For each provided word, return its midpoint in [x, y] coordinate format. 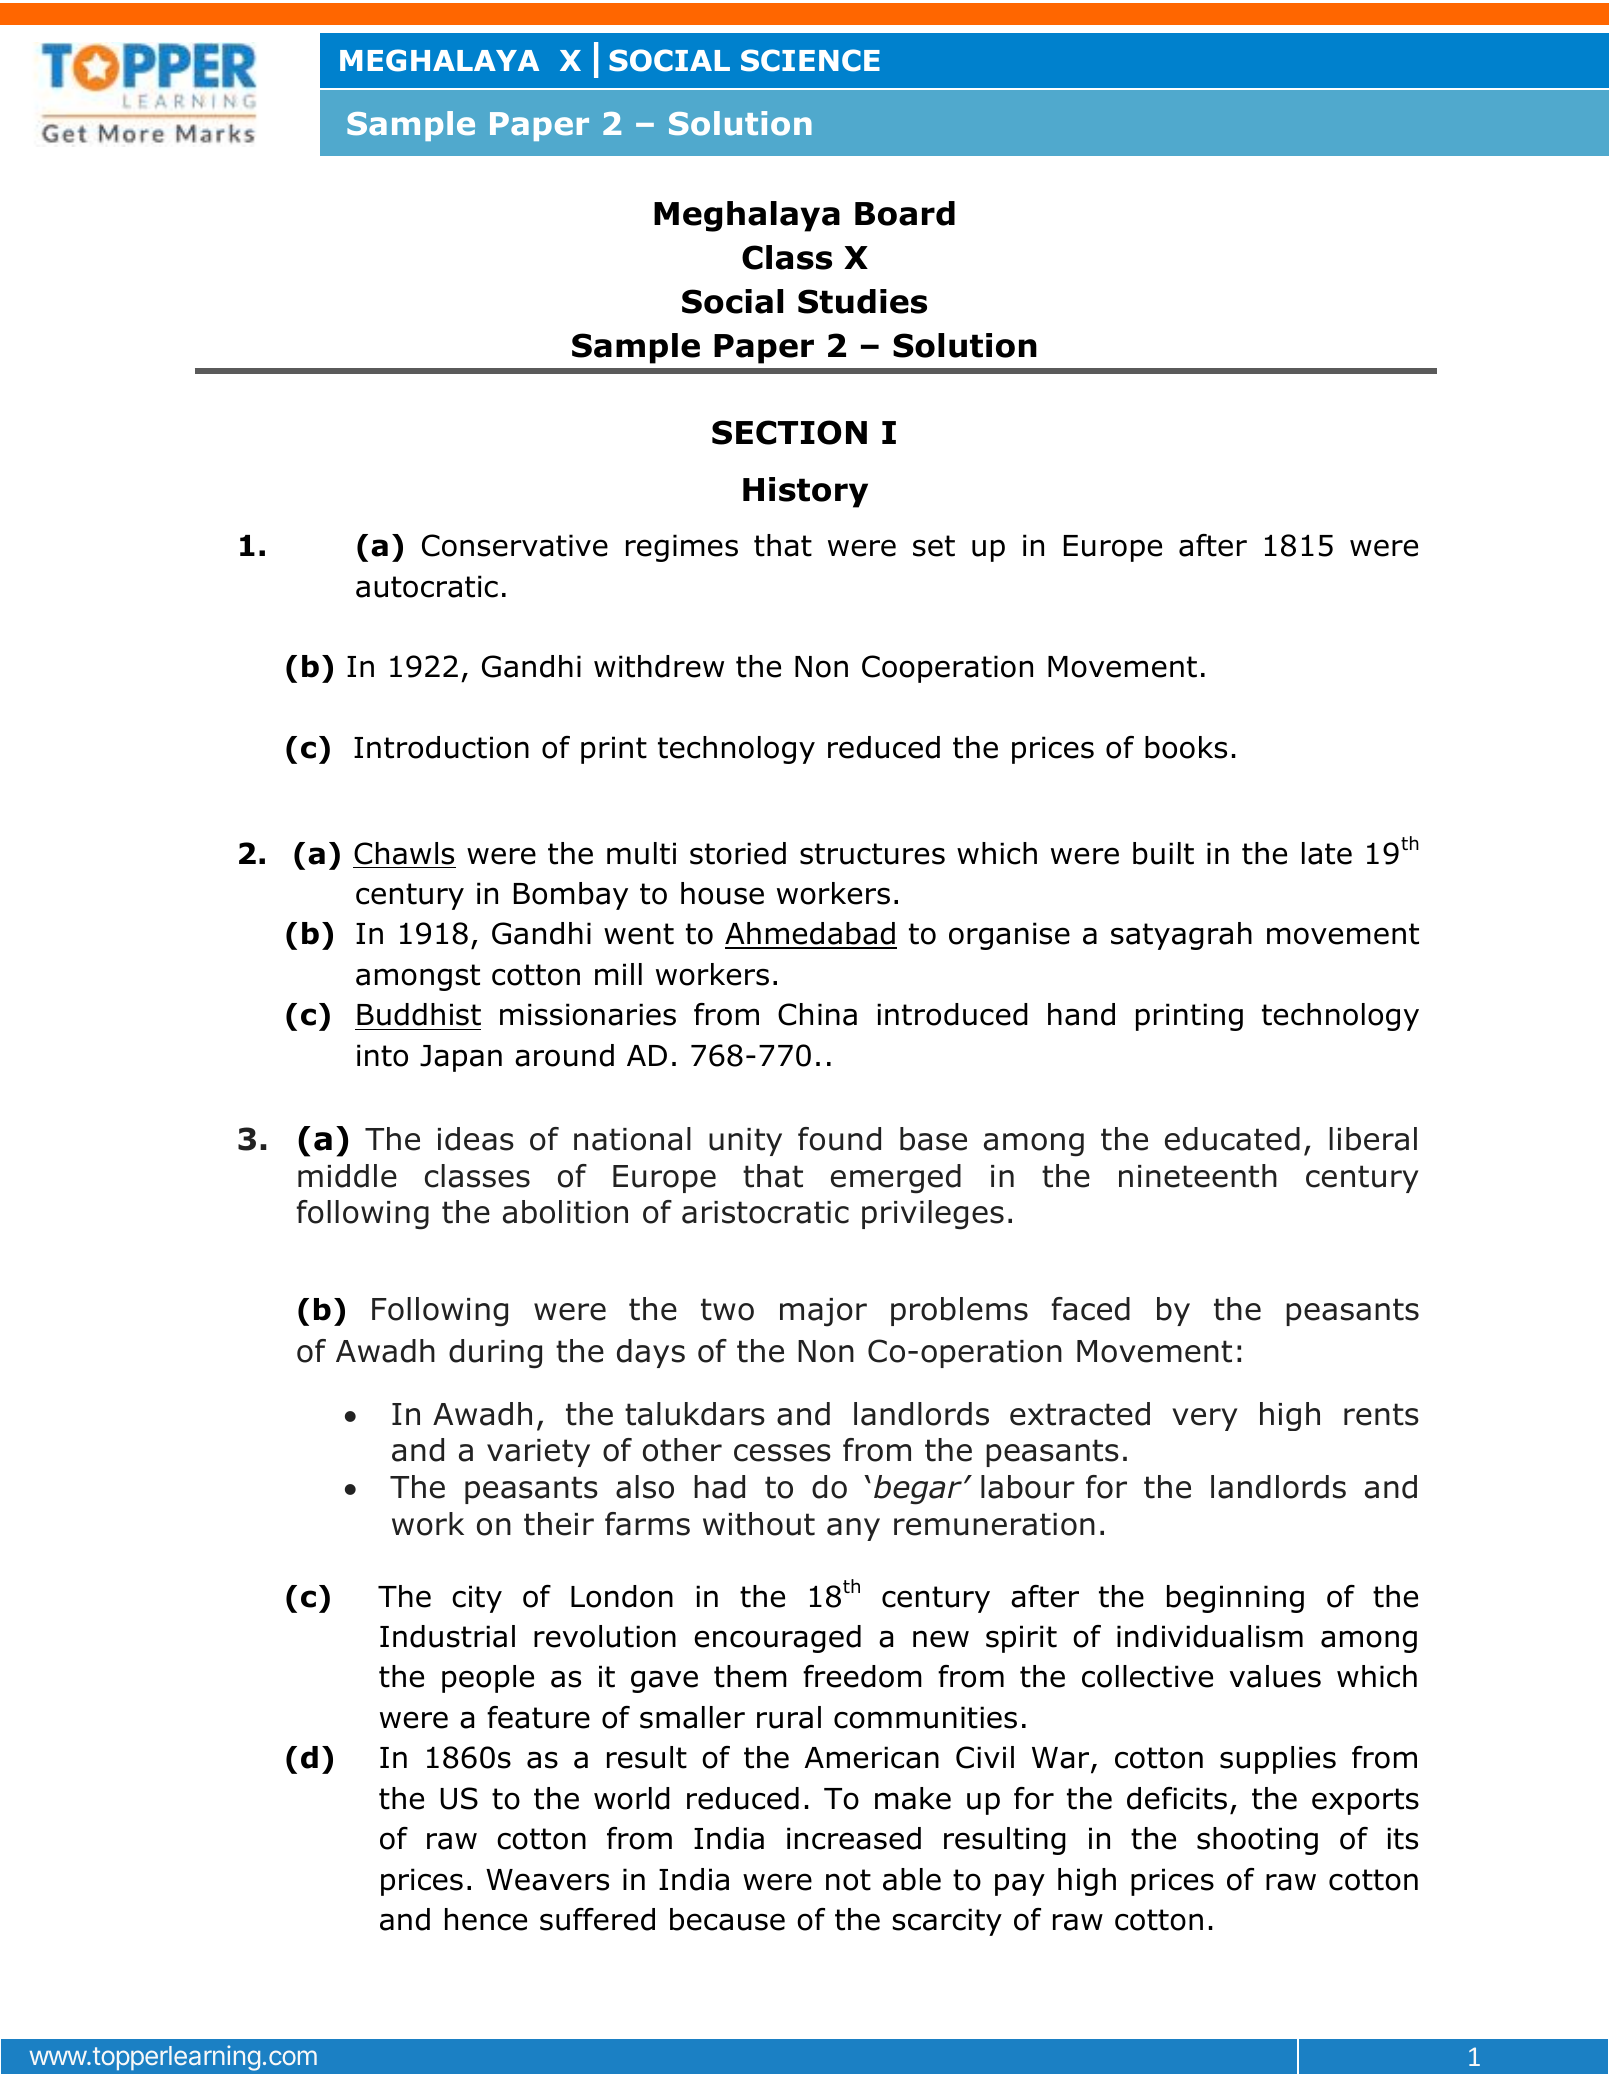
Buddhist [419, 1014]
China [817, 1014]
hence [486, 1919]
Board [905, 213]
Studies [862, 301]
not [848, 1880]
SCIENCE [810, 60]
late [1327, 853]
